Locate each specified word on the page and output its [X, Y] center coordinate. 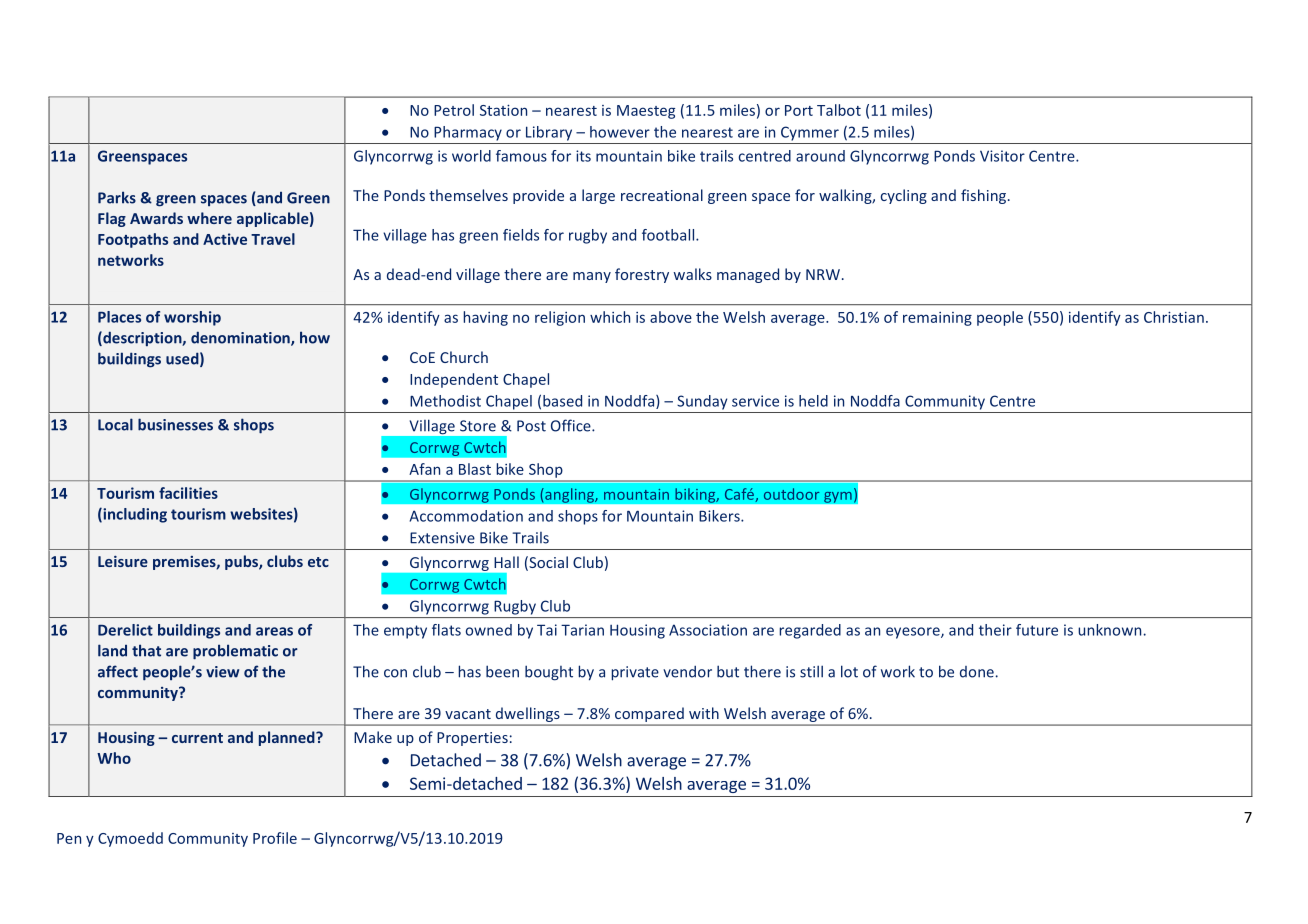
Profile [275, 838]
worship [192, 318]
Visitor [1002, 156]
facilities [188, 493]
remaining [937, 319]
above [671, 317]
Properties [472, 739]
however [620, 132]
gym [838, 497]
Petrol [454, 110]
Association [708, 630]
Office [572, 425]
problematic [235, 652]
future [1037, 630]
